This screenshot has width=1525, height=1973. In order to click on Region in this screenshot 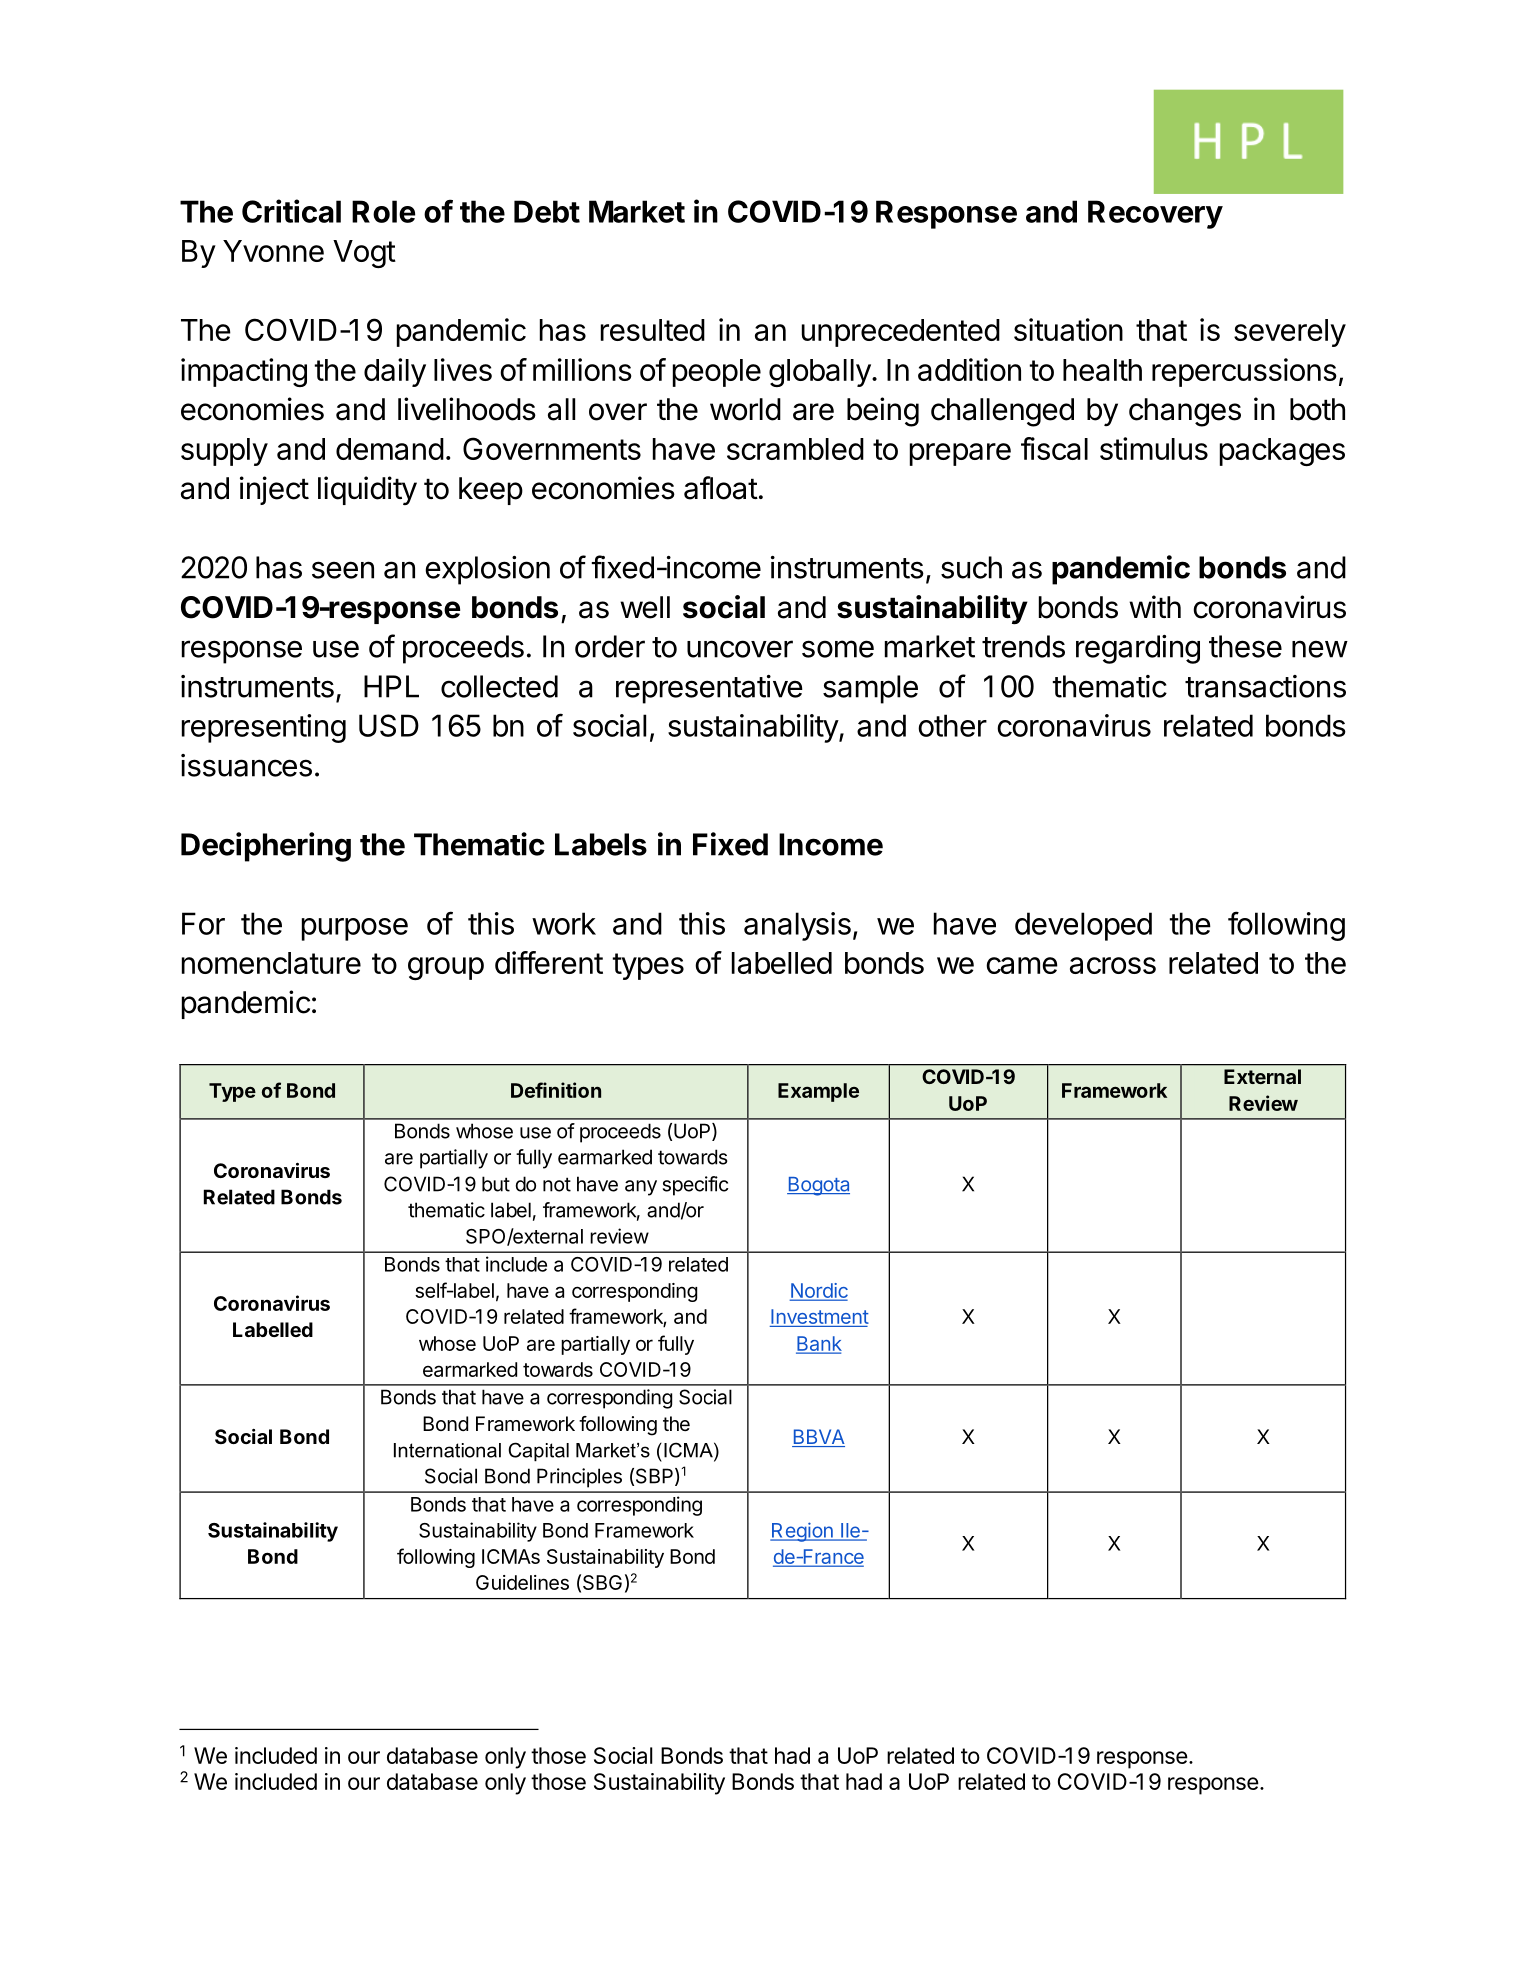, I will do `click(802, 1532)`.
